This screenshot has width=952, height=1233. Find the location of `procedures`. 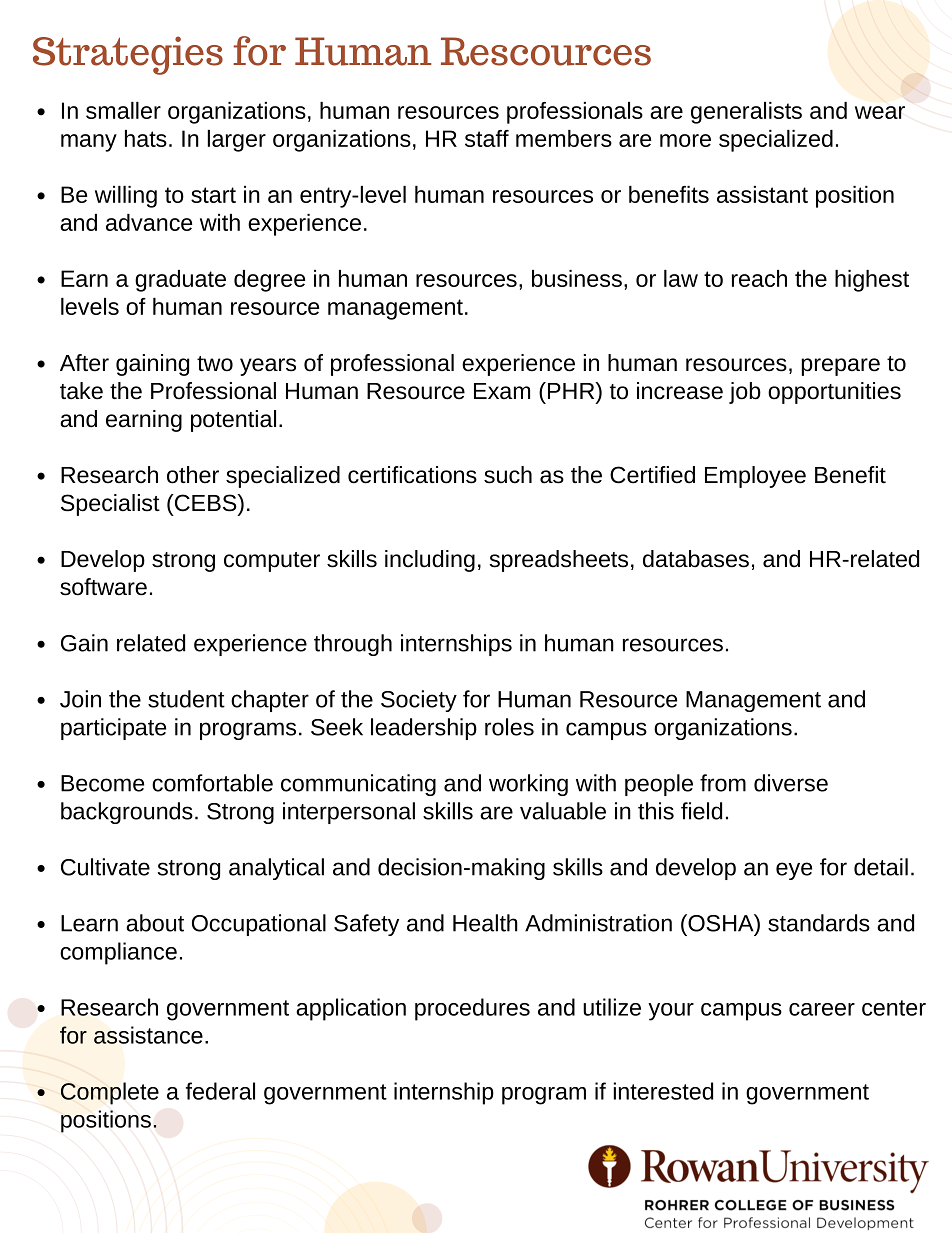

procedures is located at coordinates (472, 1009).
